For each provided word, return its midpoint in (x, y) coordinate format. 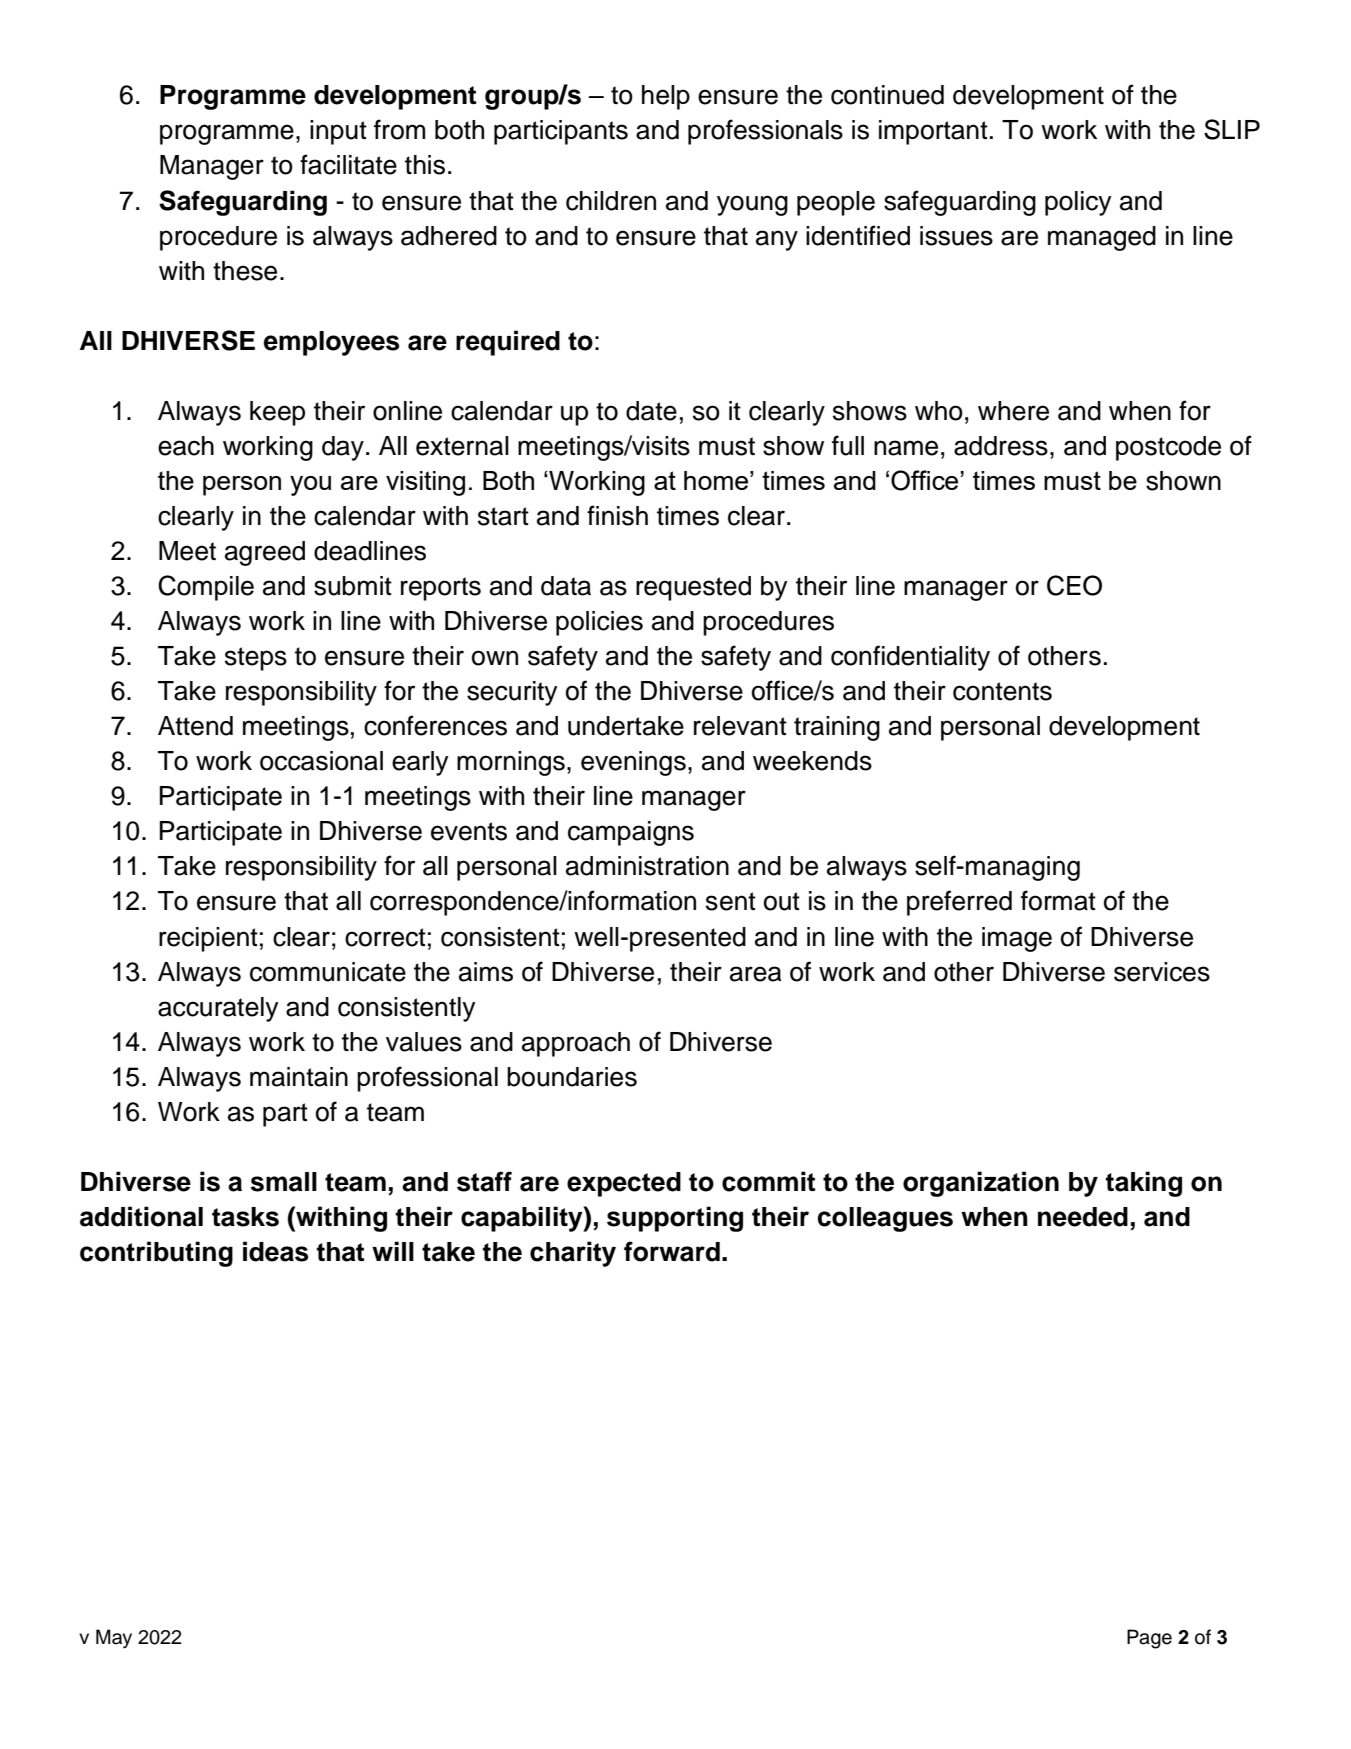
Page (1149, 1639)
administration (647, 866)
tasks (245, 1217)
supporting (675, 1219)
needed (1083, 1217)
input (338, 132)
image (1017, 939)
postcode (1168, 448)
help (666, 97)
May (114, 1639)
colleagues (885, 1219)
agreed (265, 553)
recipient (208, 939)
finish (617, 515)
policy (1078, 203)
